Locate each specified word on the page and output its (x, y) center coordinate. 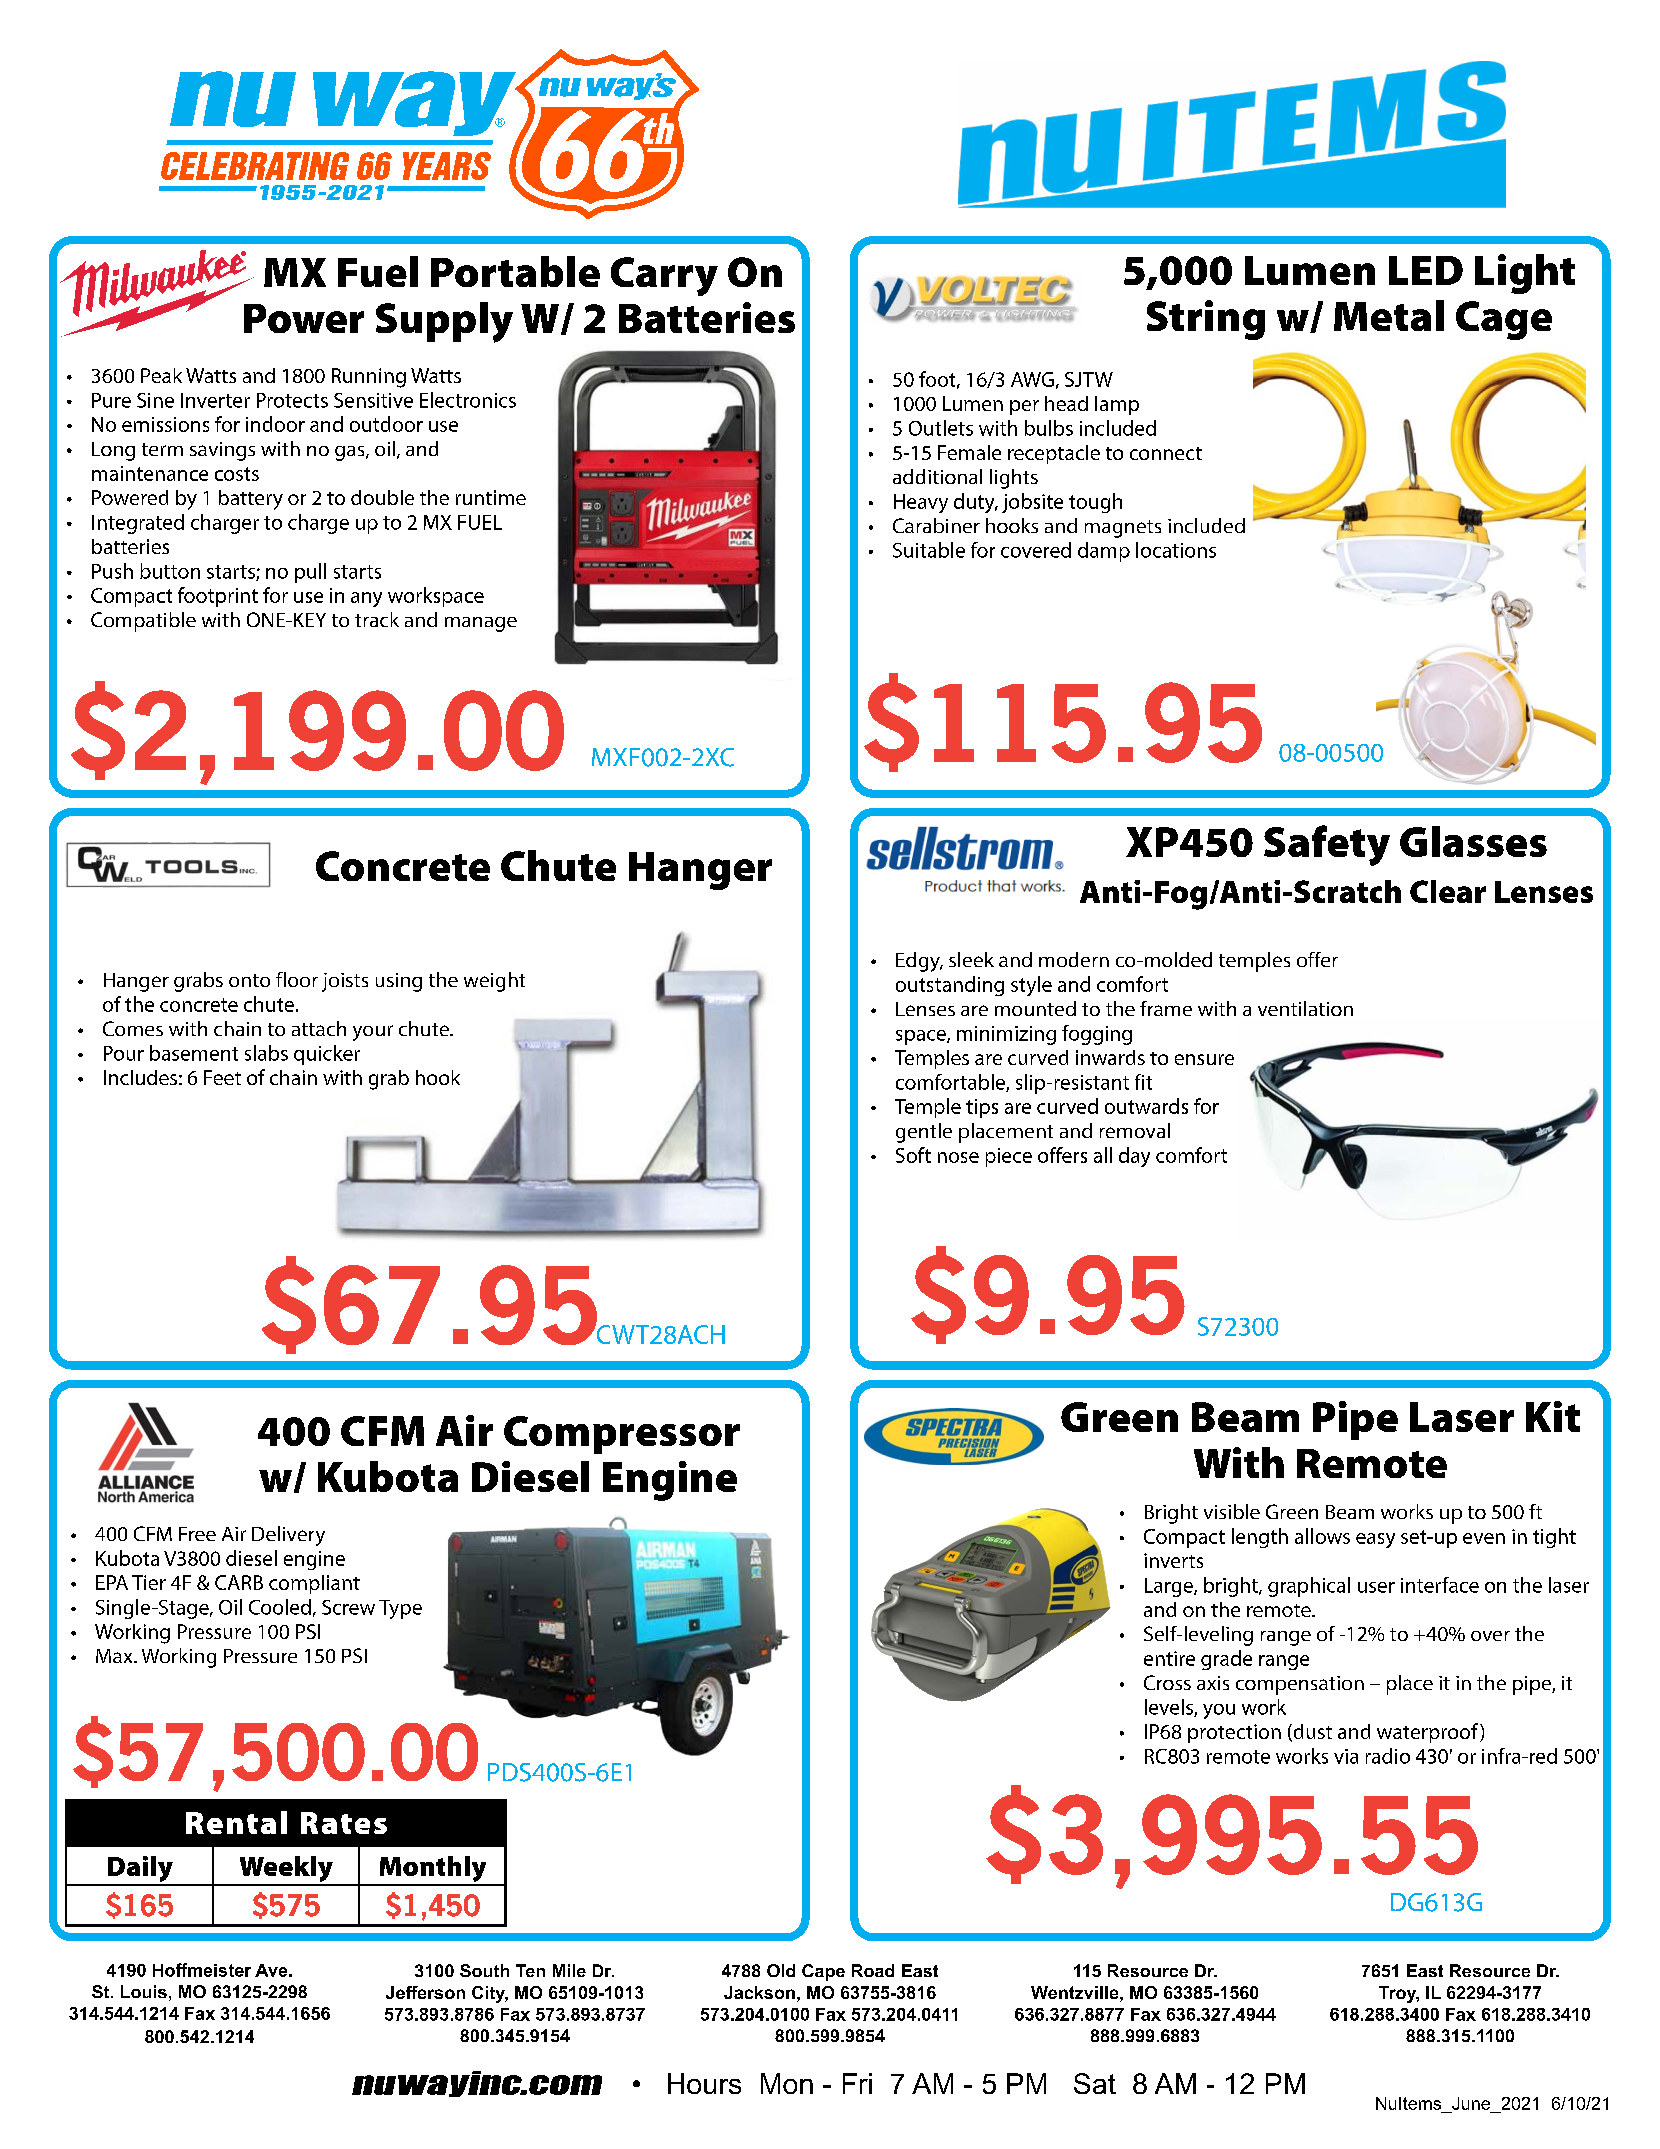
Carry (664, 276)
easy (1375, 1540)
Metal (1389, 315)
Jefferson (425, 1992)
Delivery (288, 1536)
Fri (857, 2083)
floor (297, 979)
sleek (971, 959)
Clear (1448, 891)
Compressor (622, 1435)
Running (369, 378)
